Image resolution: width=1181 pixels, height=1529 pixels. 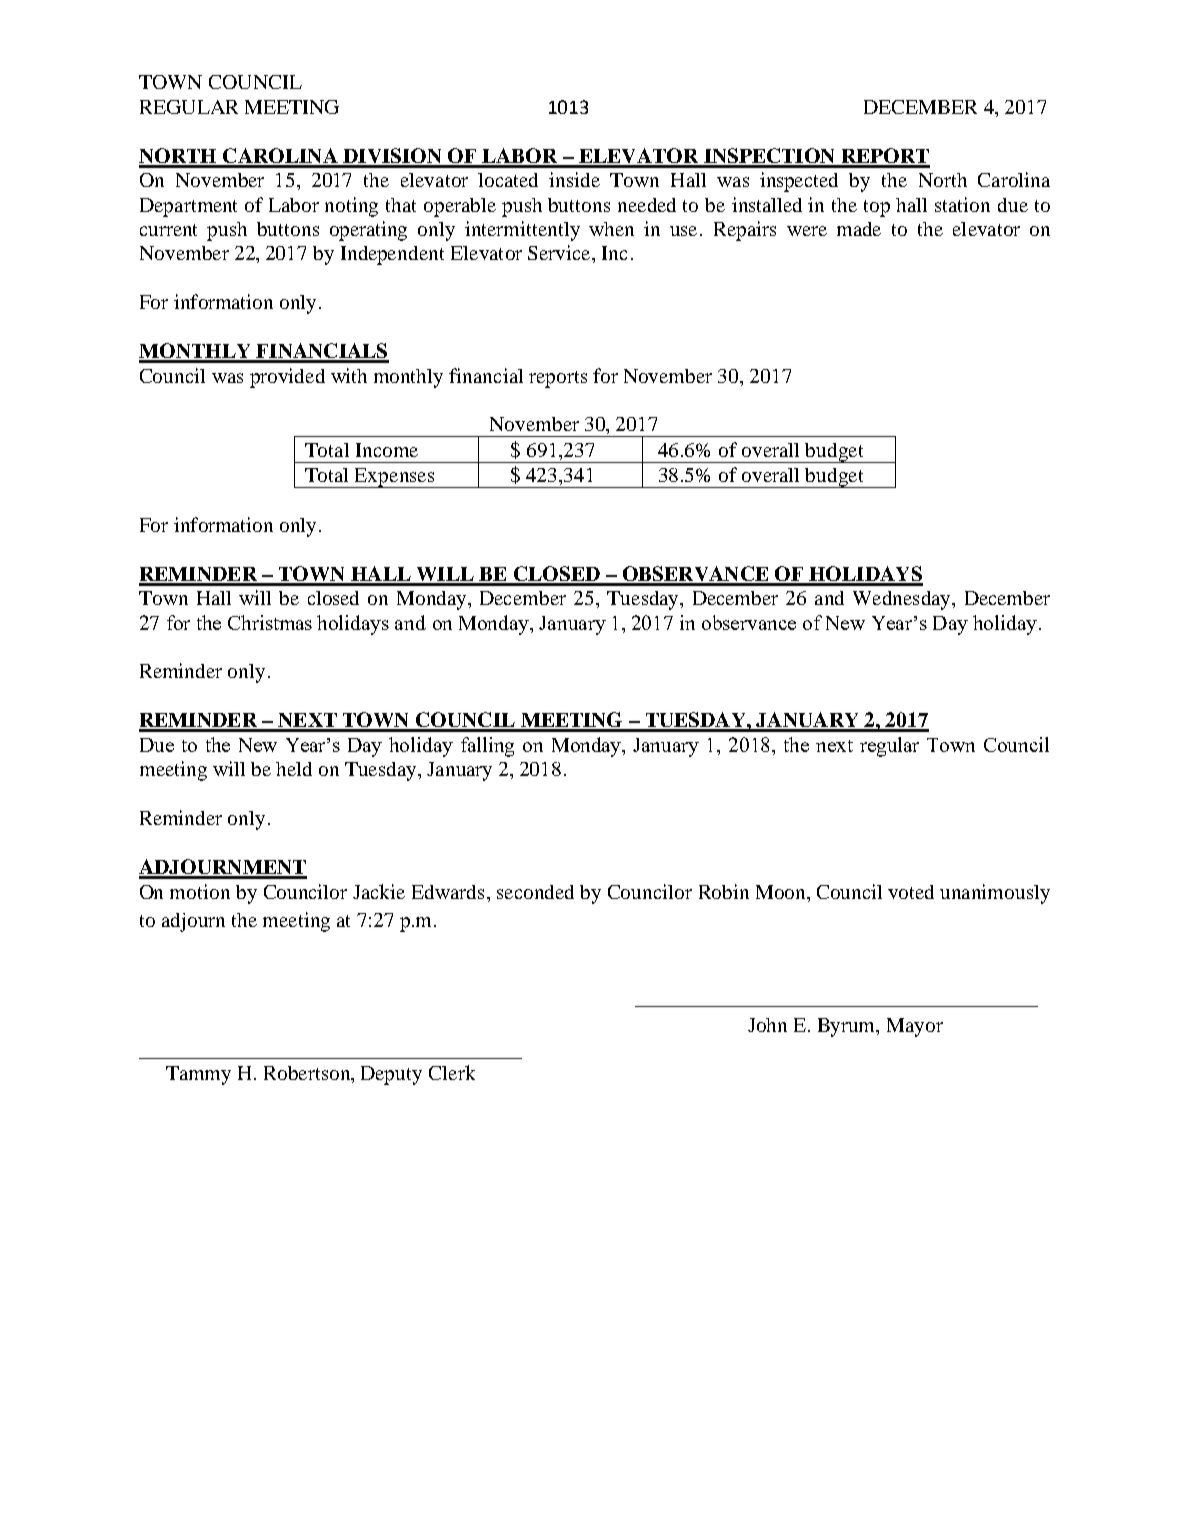 What do you see at coordinates (487, 747) in the screenshot?
I see `falling` at bounding box center [487, 747].
